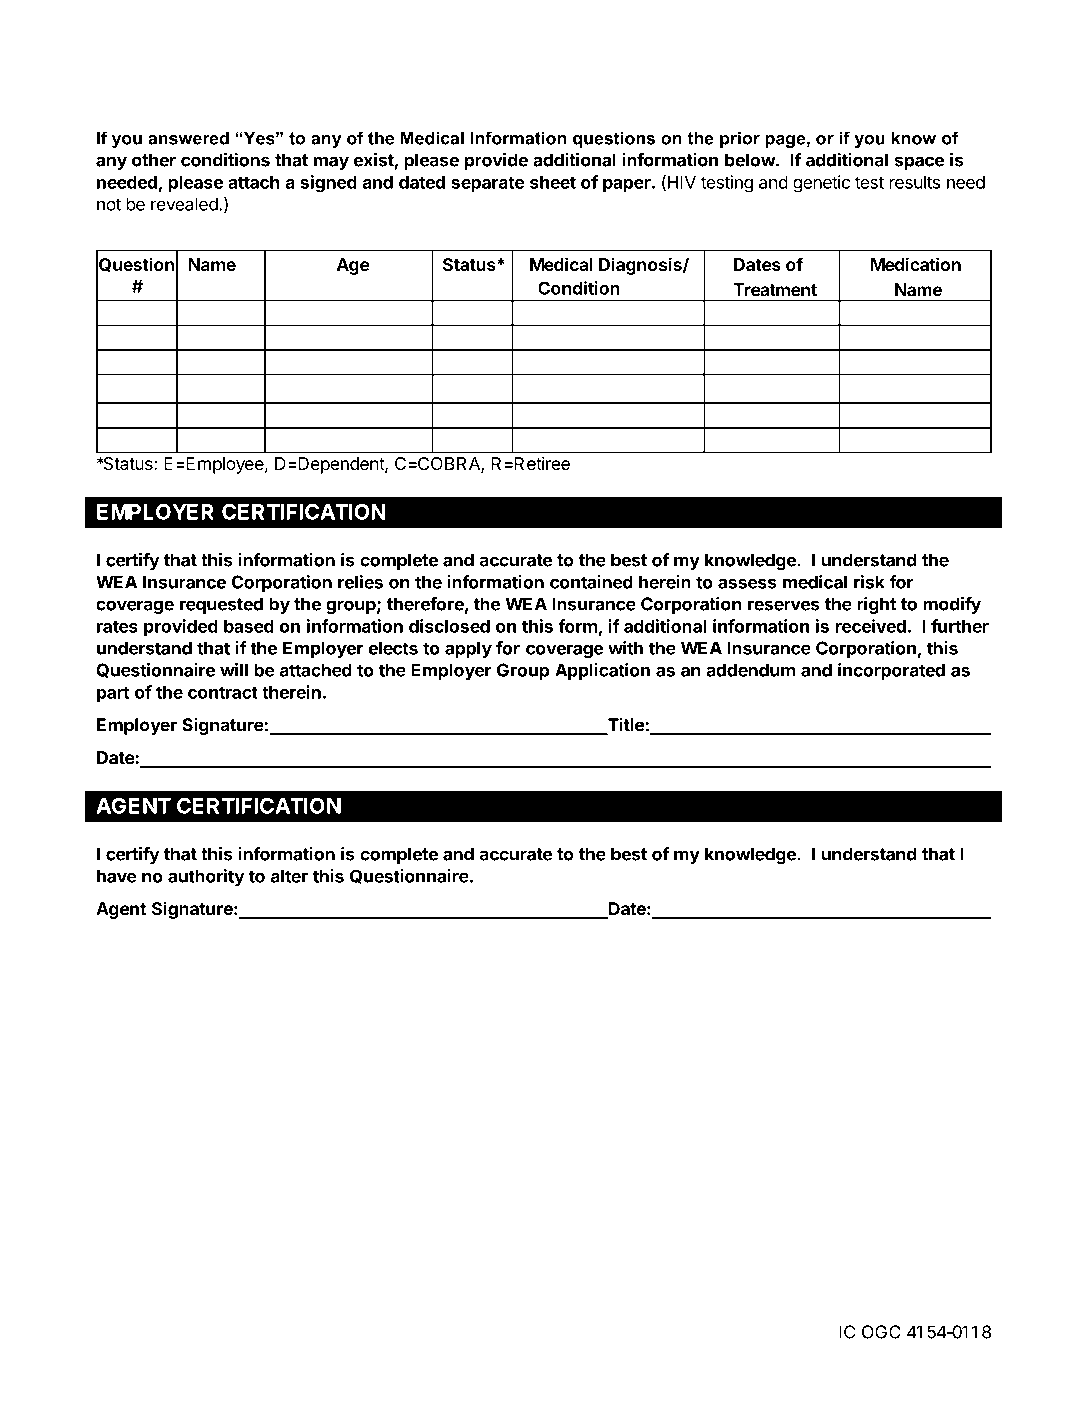  Describe the element at coordinates (869, 582) in the screenshot. I see `risk` at that location.
